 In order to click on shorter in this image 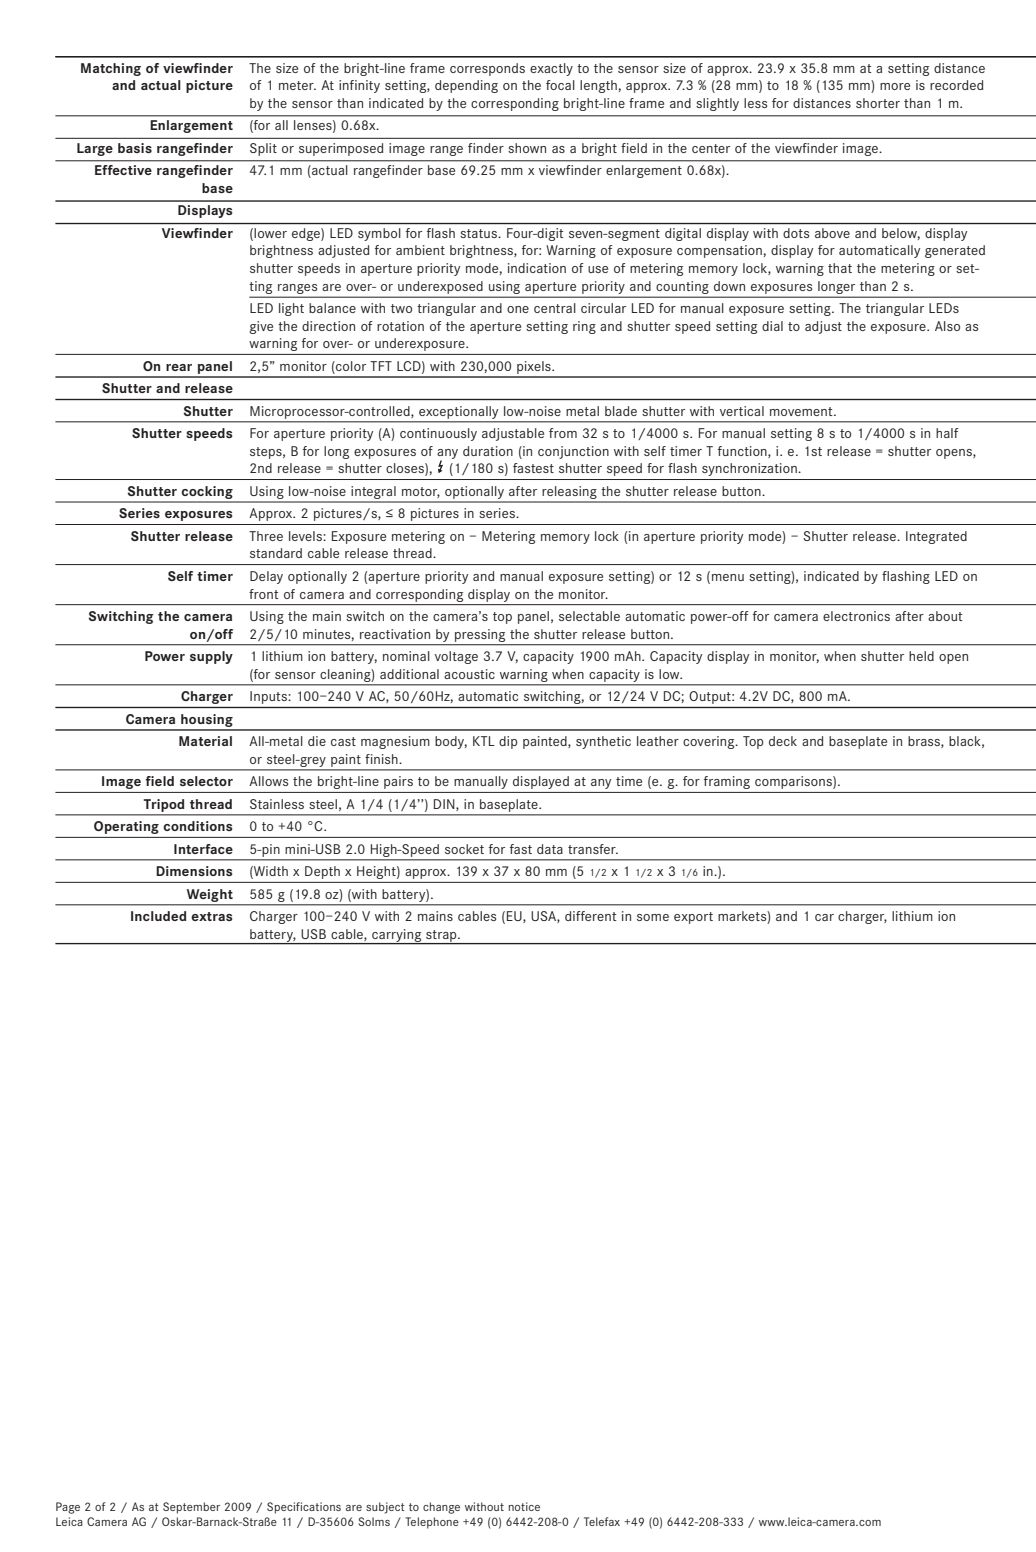, I will do `click(878, 103)`.
